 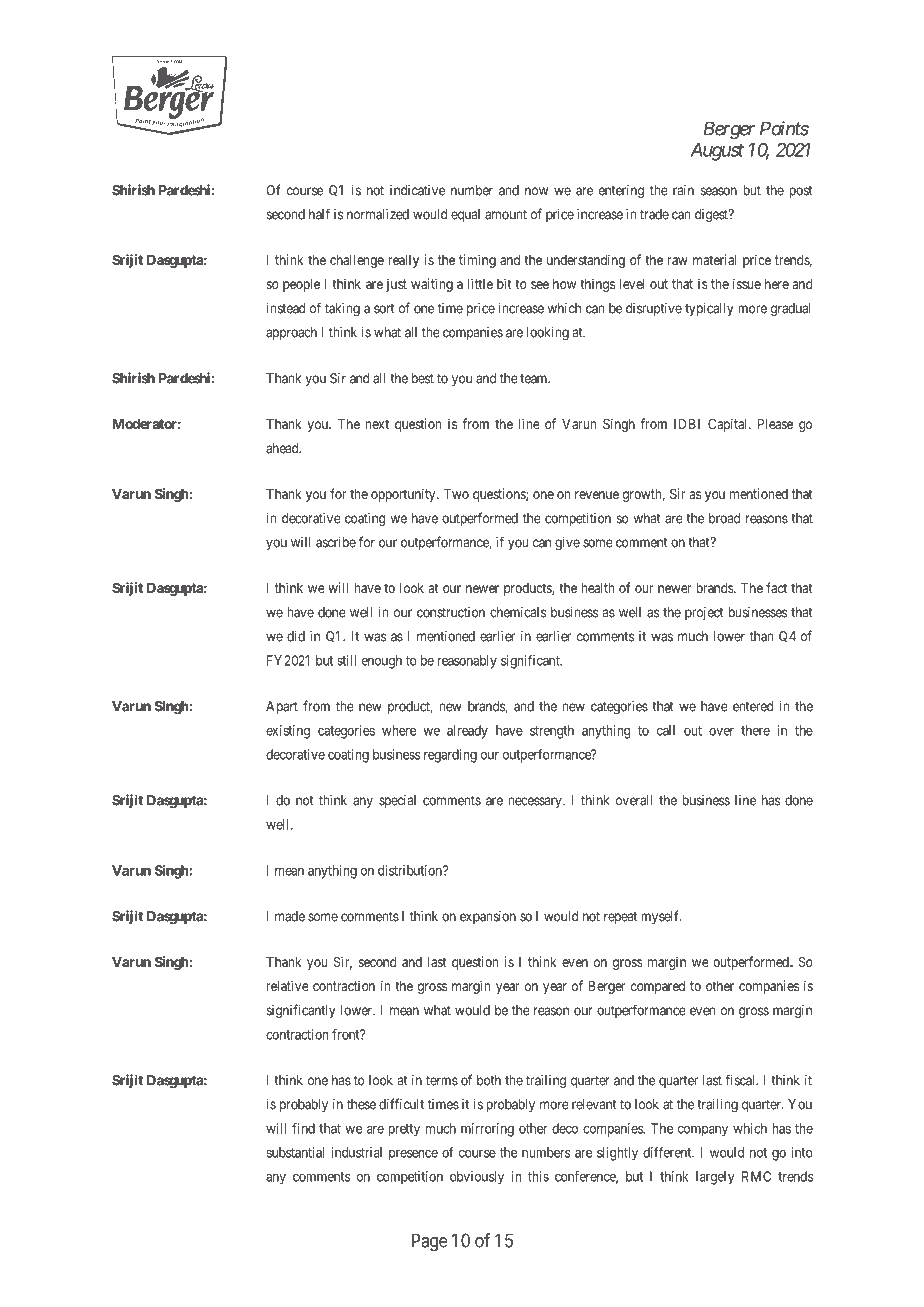 What do you see at coordinates (536, 191) in the image?
I see `now` at bounding box center [536, 191].
